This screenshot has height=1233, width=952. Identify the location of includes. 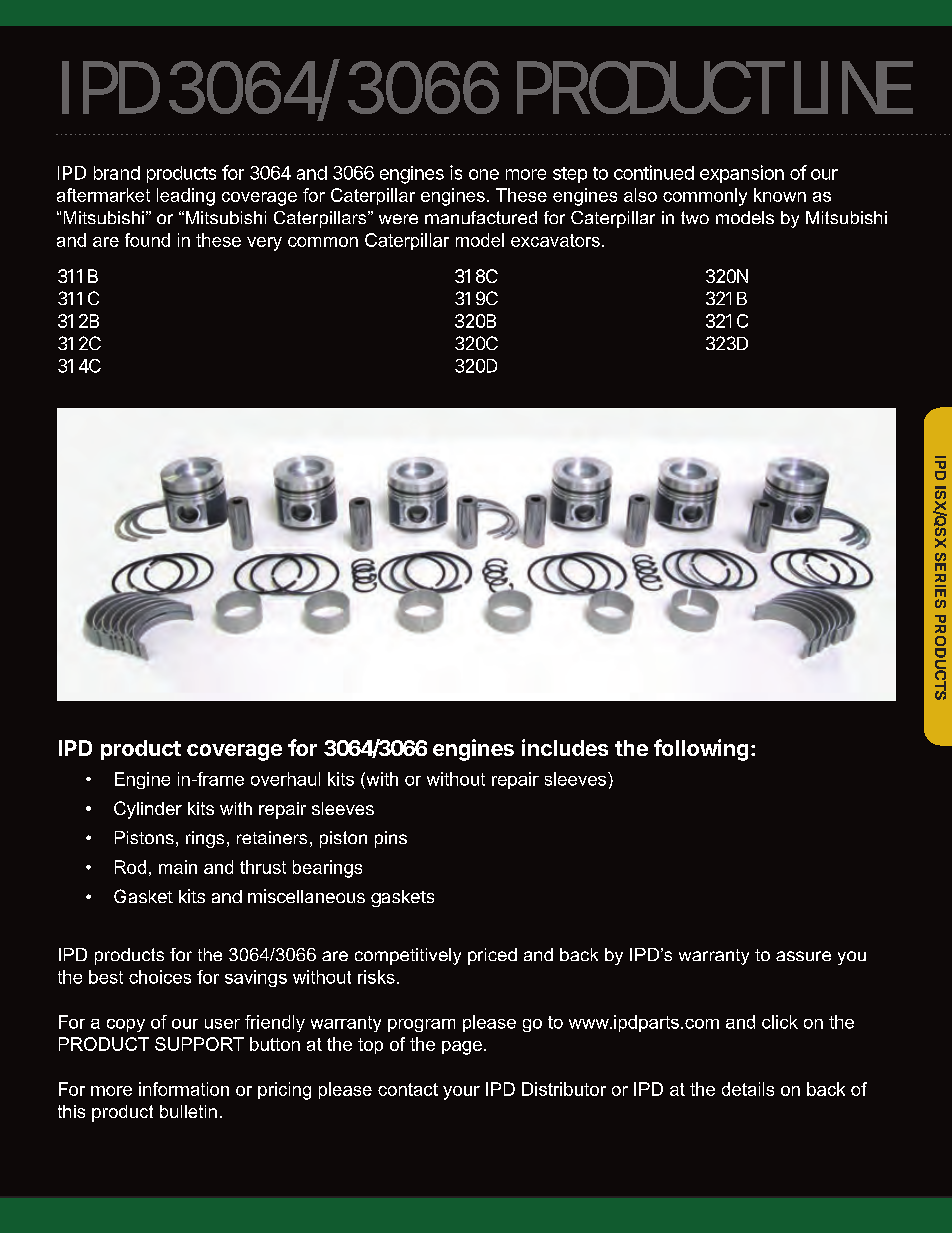
(565, 747).
